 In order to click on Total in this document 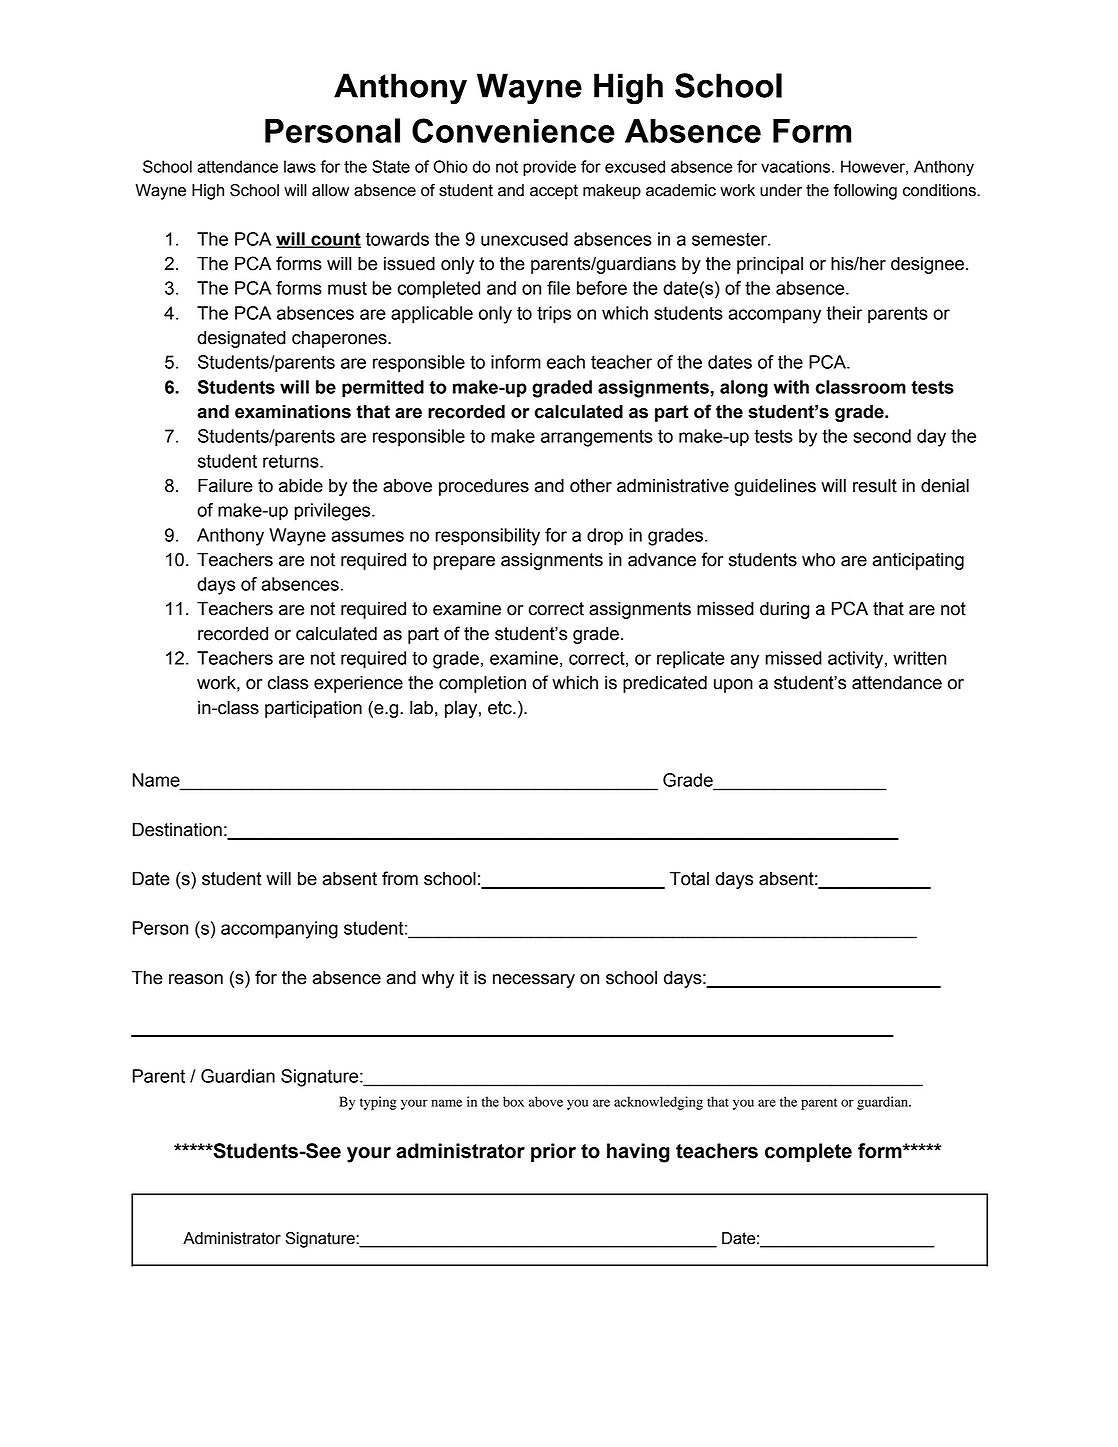, I will do `click(689, 879)`.
